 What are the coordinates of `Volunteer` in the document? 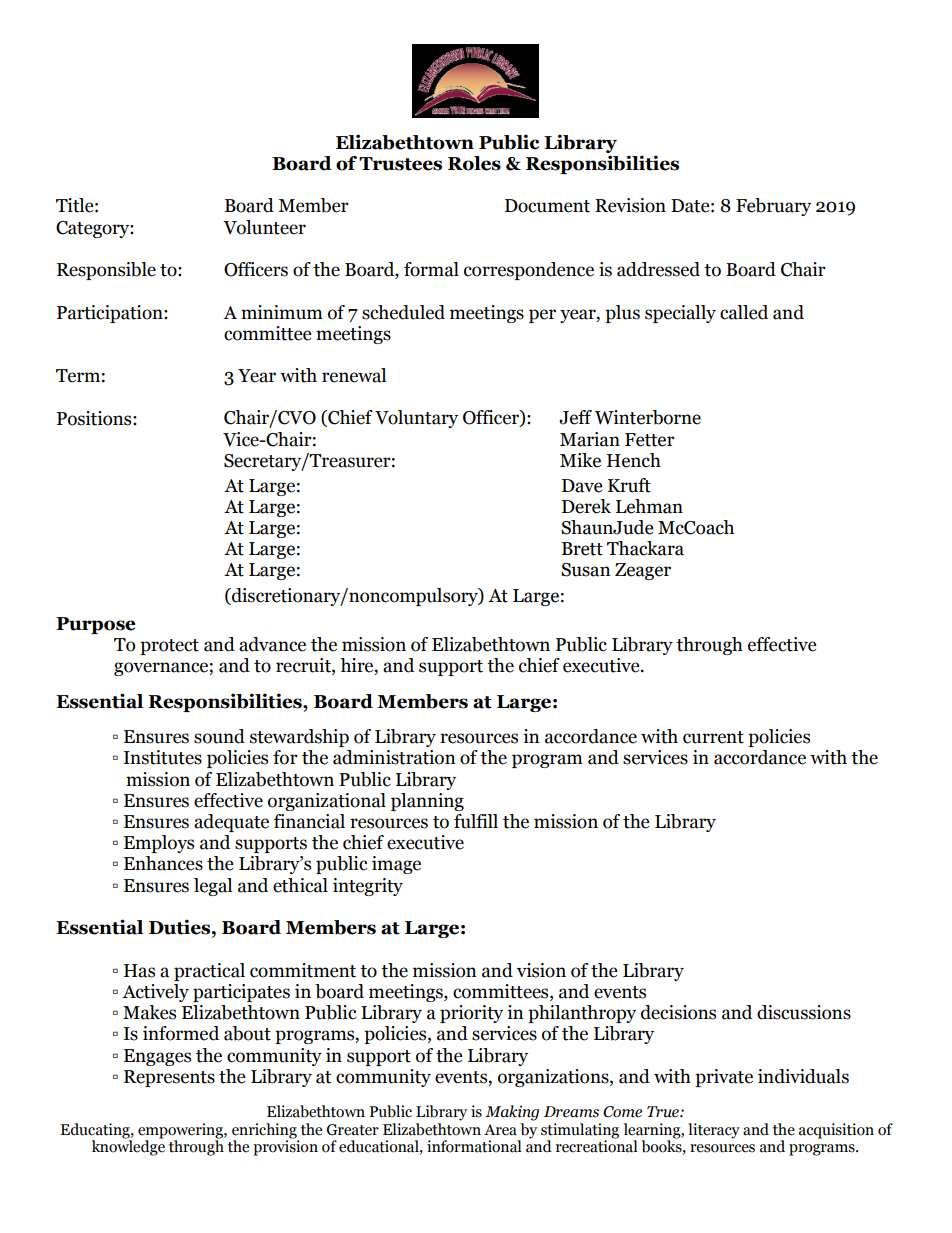 It's located at (264, 227).
